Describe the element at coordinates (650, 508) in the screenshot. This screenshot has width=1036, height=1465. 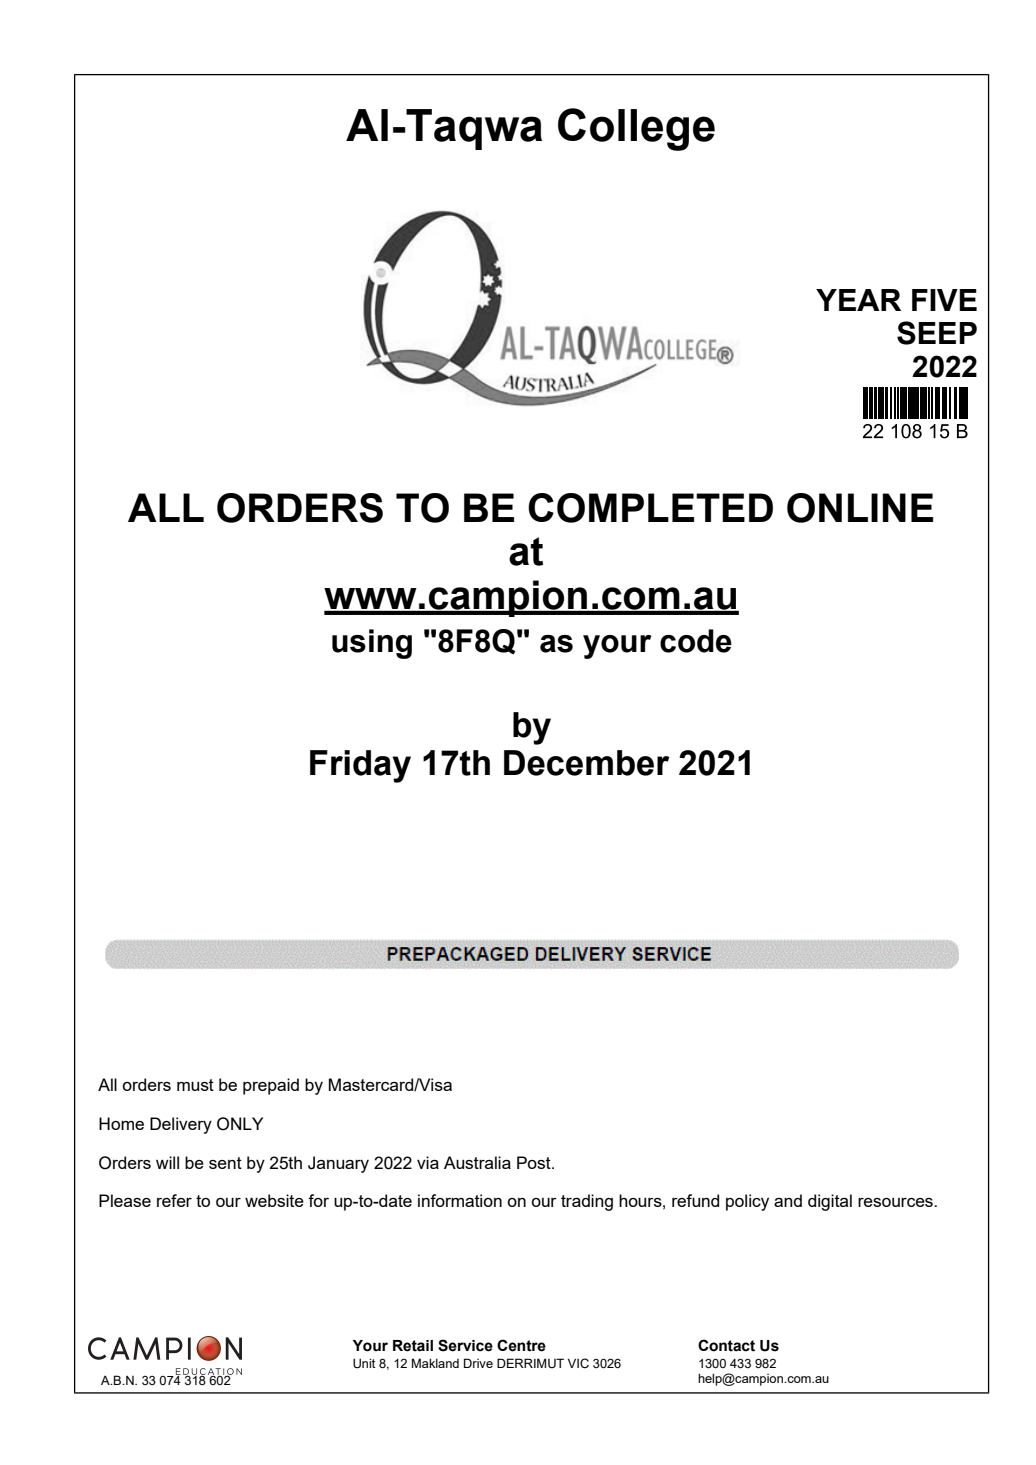
I see `COMPLETED` at that location.
